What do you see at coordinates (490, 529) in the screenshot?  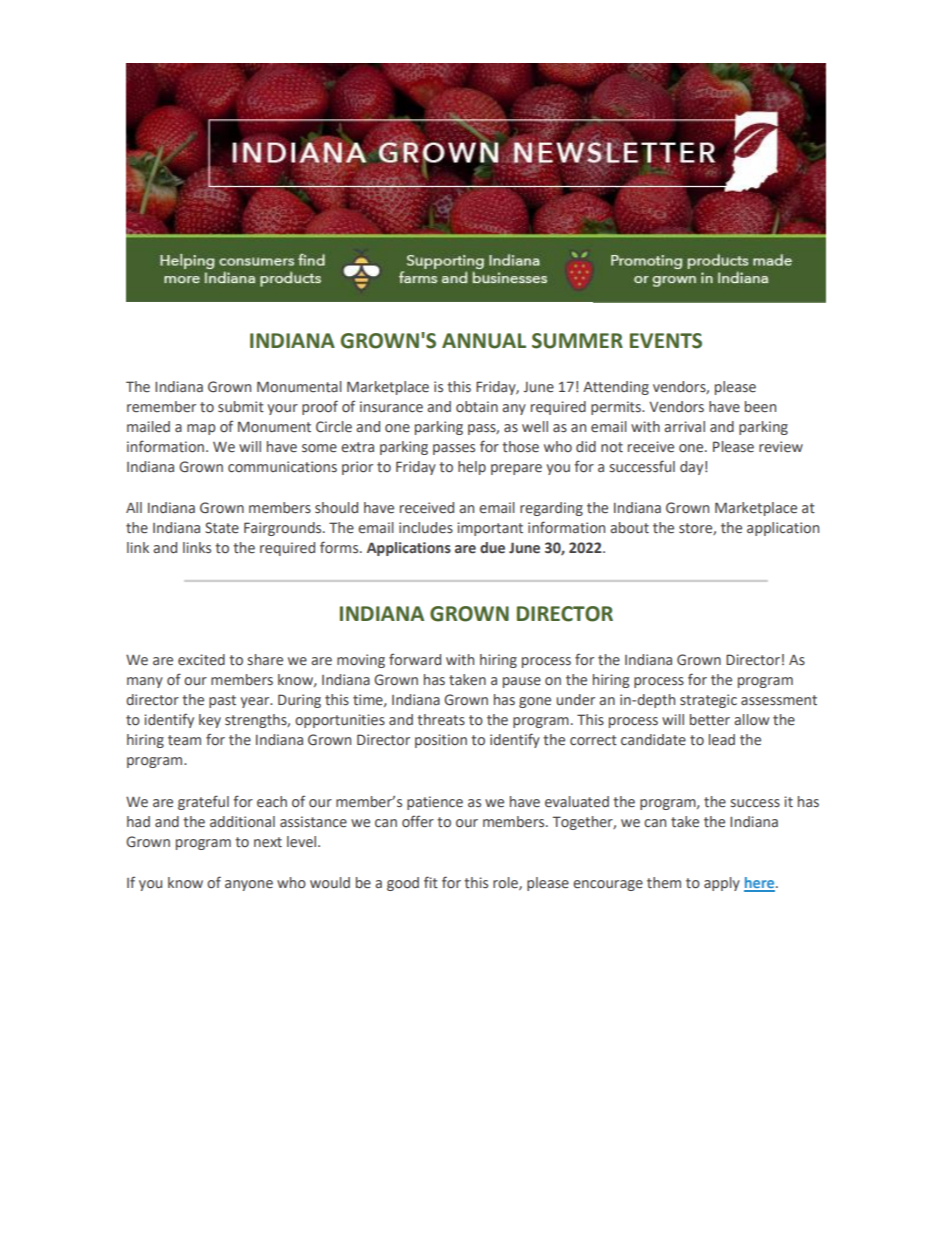 I see `important` at bounding box center [490, 529].
